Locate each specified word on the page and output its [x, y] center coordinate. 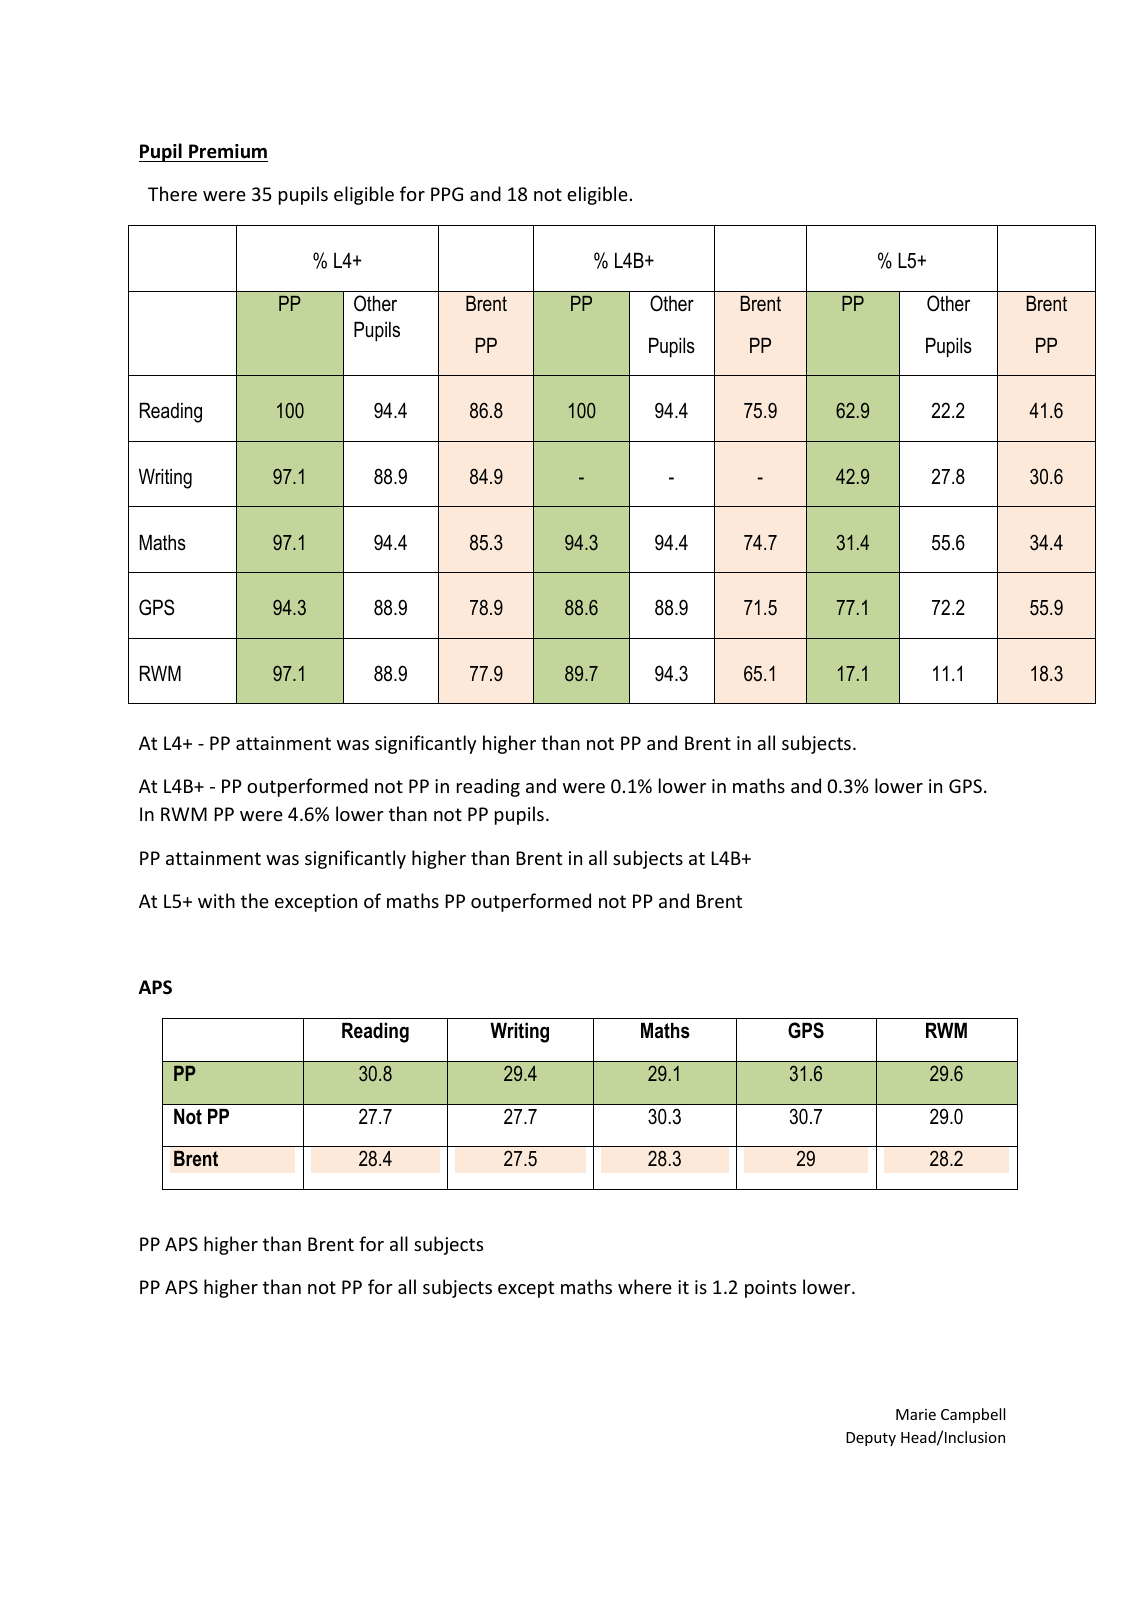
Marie [916, 1414]
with [216, 900]
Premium [228, 151]
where [645, 1286]
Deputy [871, 1439]
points [770, 1289]
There [172, 193]
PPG [447, 194]
